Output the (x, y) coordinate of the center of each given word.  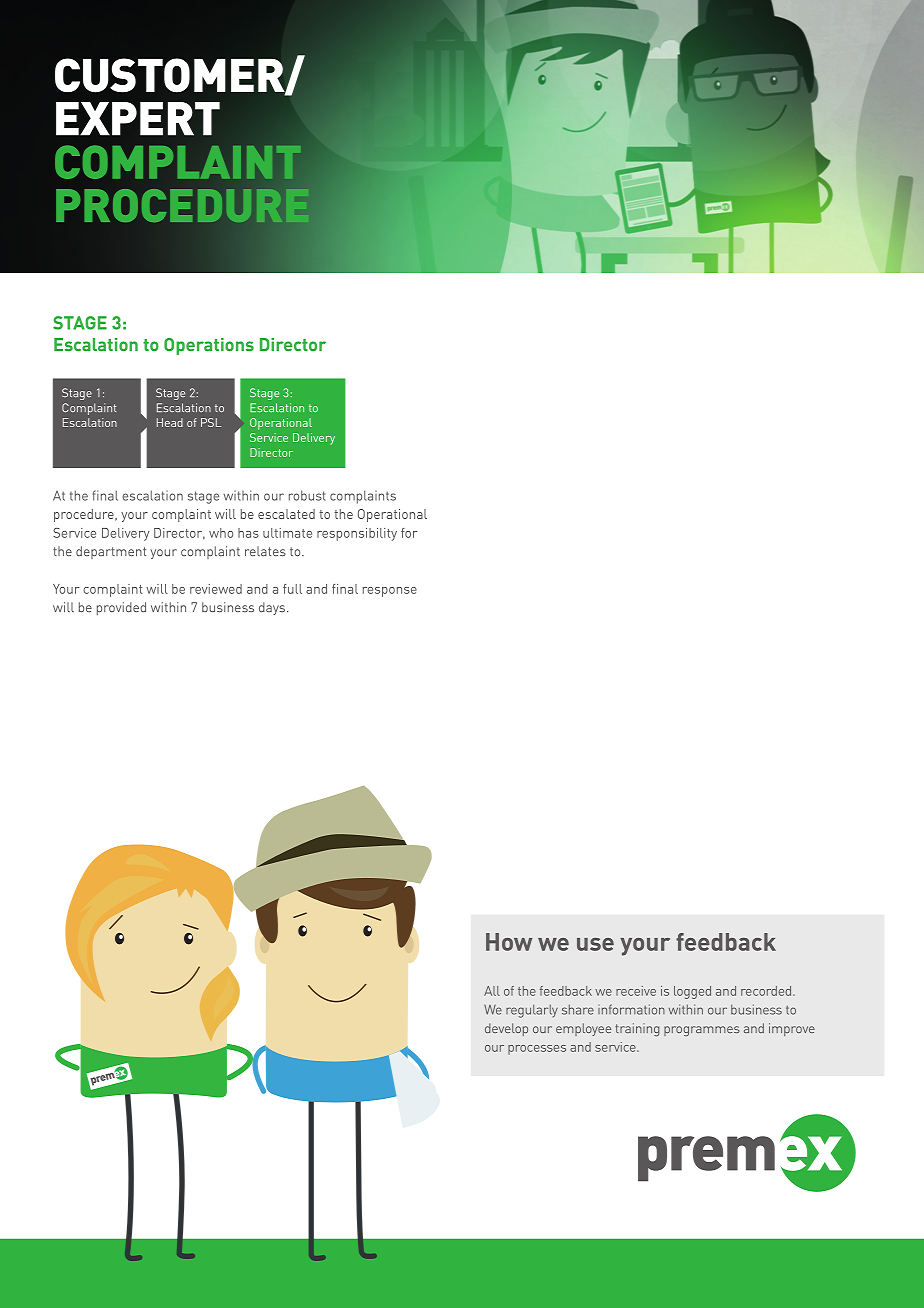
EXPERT (138, 119)
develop (506, 1029)
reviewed (216, 589)
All (492, 991)
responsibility (357, 534)
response (390, 592)
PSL (211, 422)
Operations (209, 346)
